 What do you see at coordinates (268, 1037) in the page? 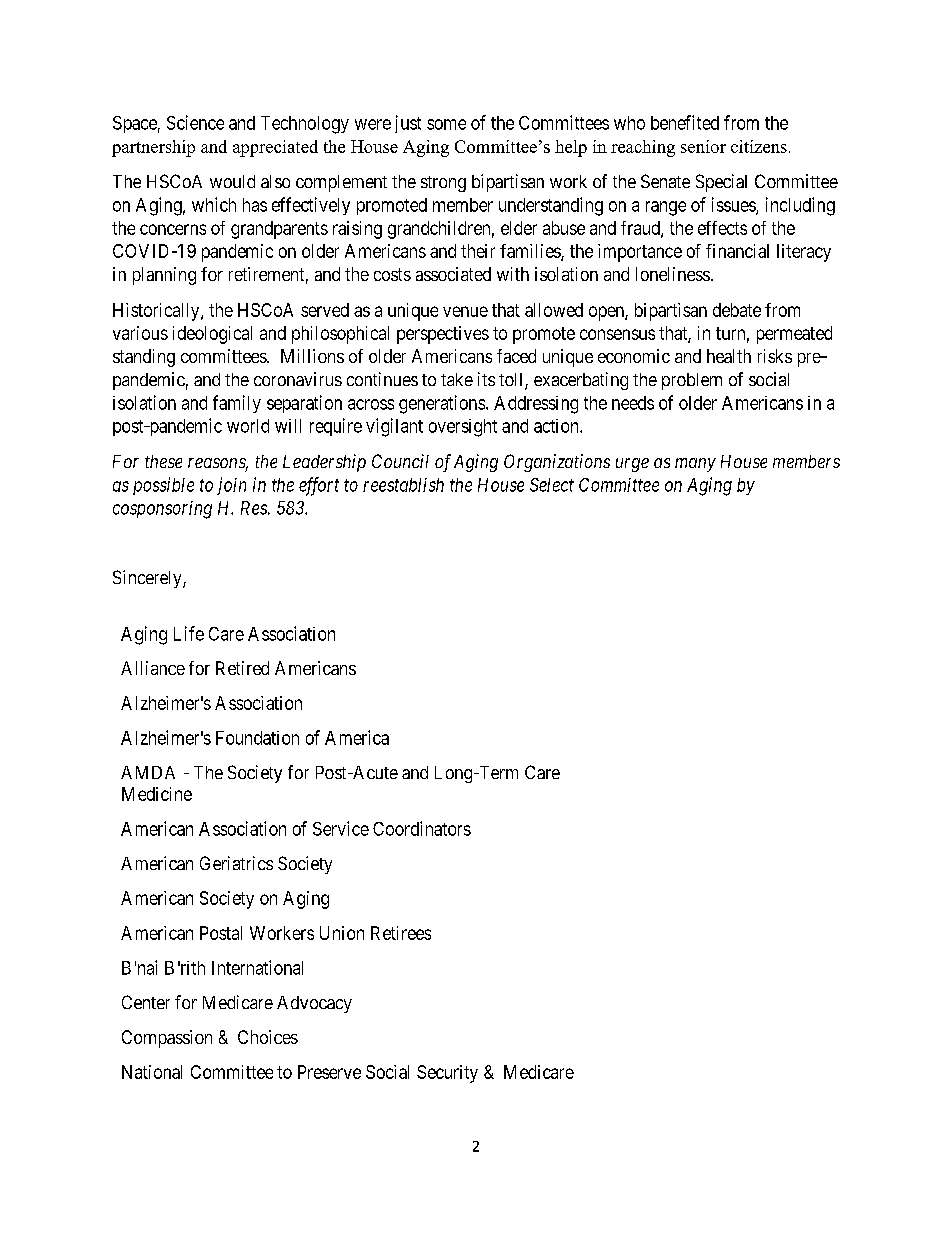
I see `Choices` at bounding box center [268, 1037].
